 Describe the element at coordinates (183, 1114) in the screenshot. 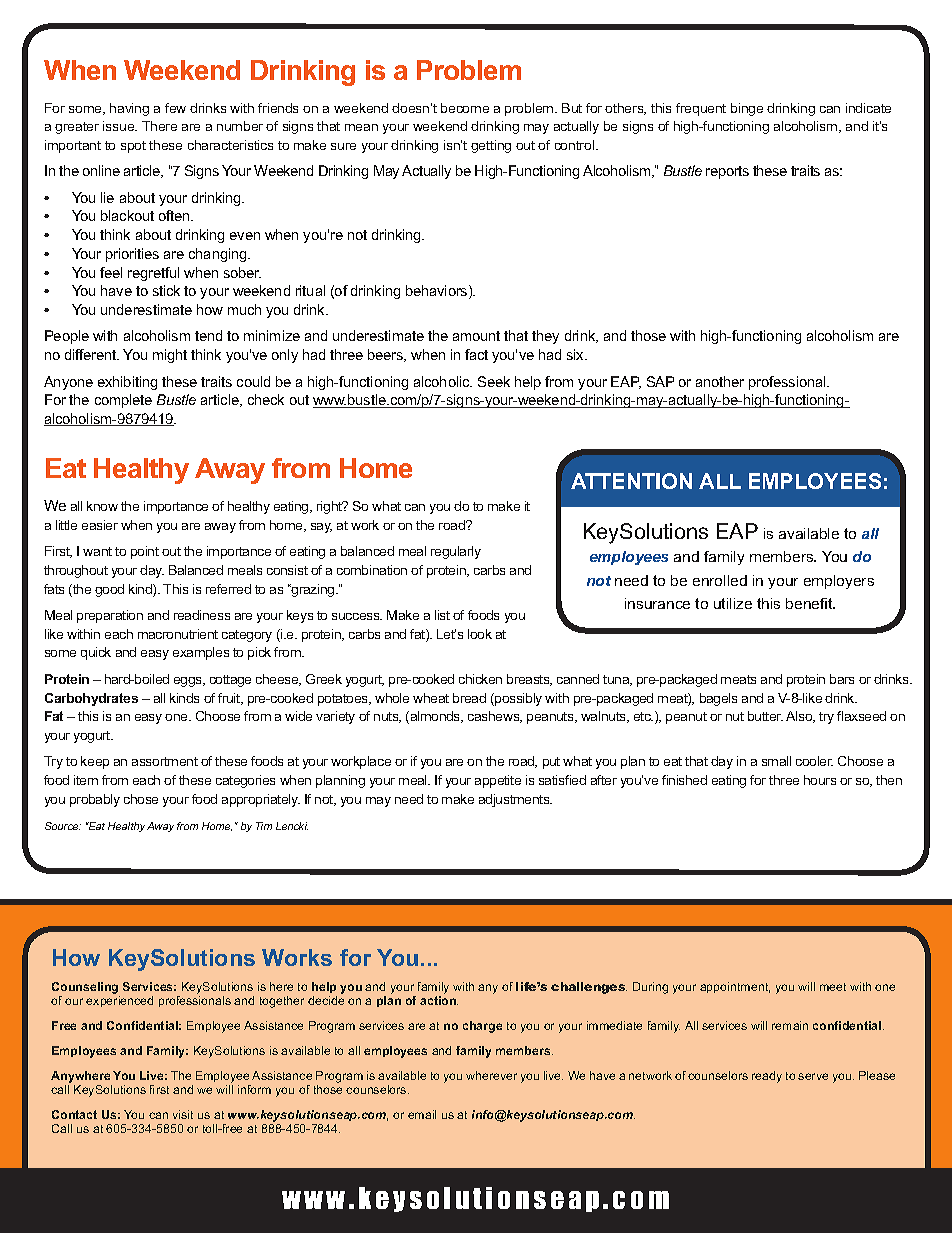

I see `visit` at that location.
